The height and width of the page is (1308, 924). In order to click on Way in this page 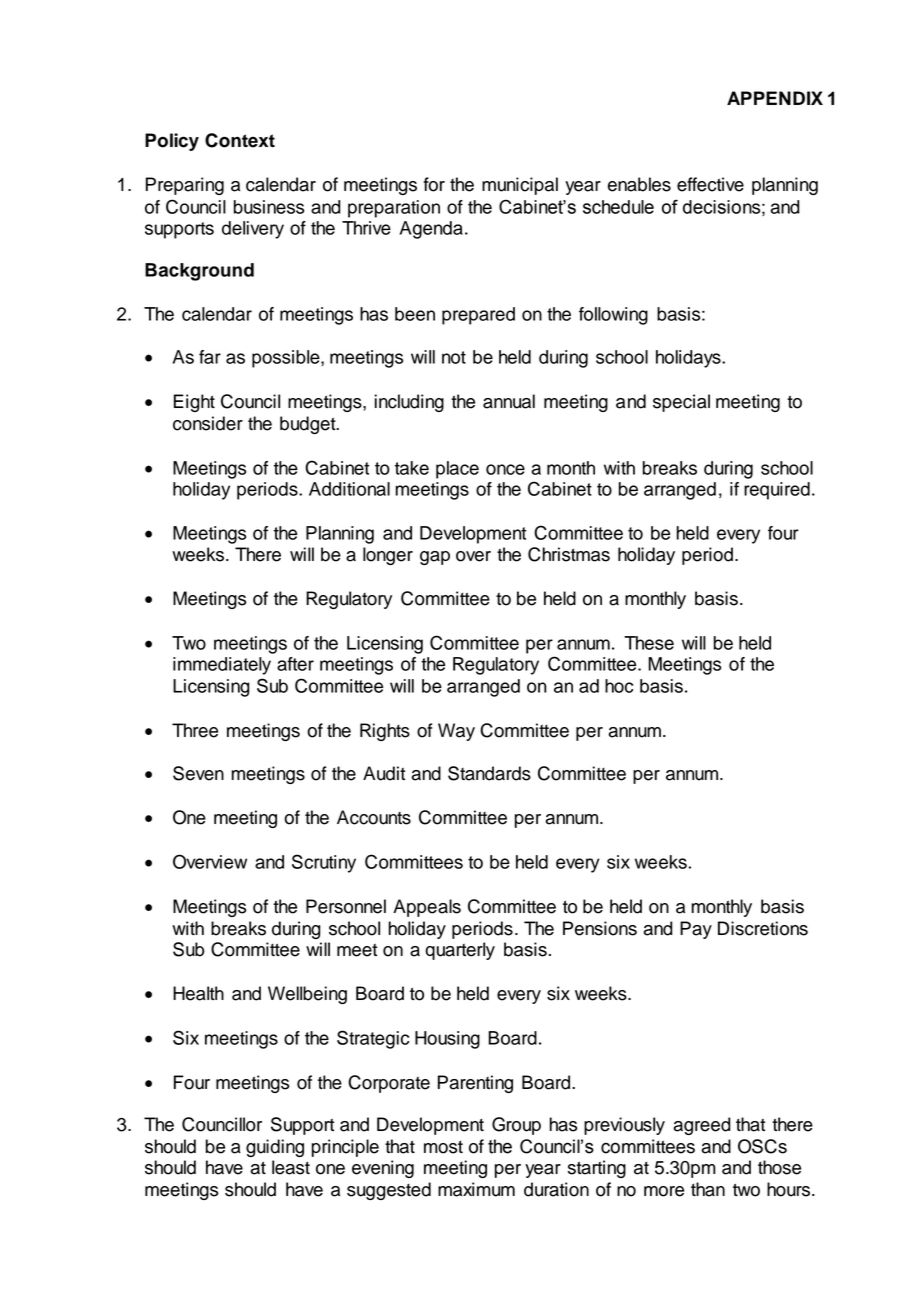, I will do `click(456, 732)`.
